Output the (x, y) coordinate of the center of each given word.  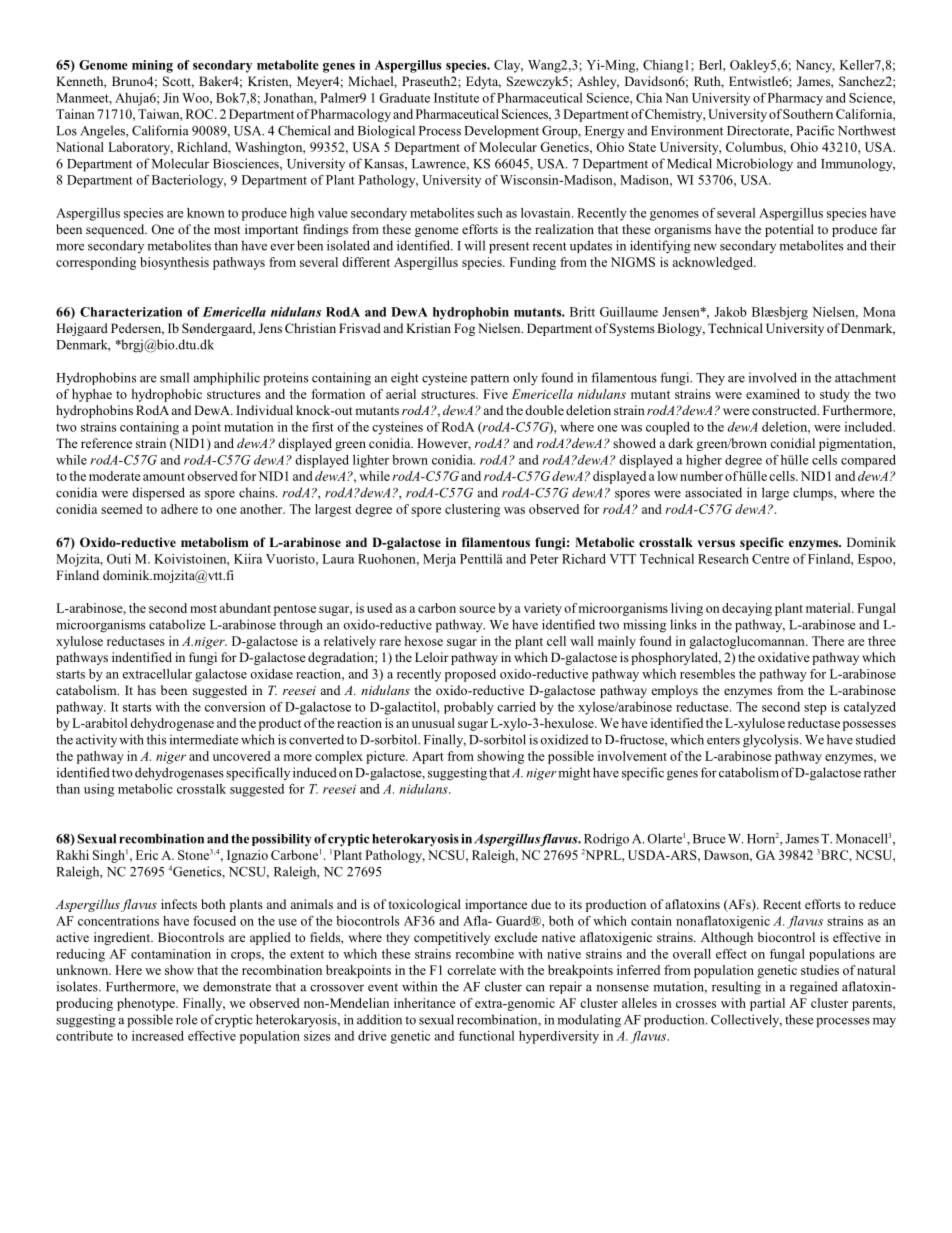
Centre (770, 559)
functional (486, 1036)
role (186, 1019)
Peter (544, 559)
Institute (456, 98)
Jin (171, 98)
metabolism (215, 542)
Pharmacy (795, 99)
